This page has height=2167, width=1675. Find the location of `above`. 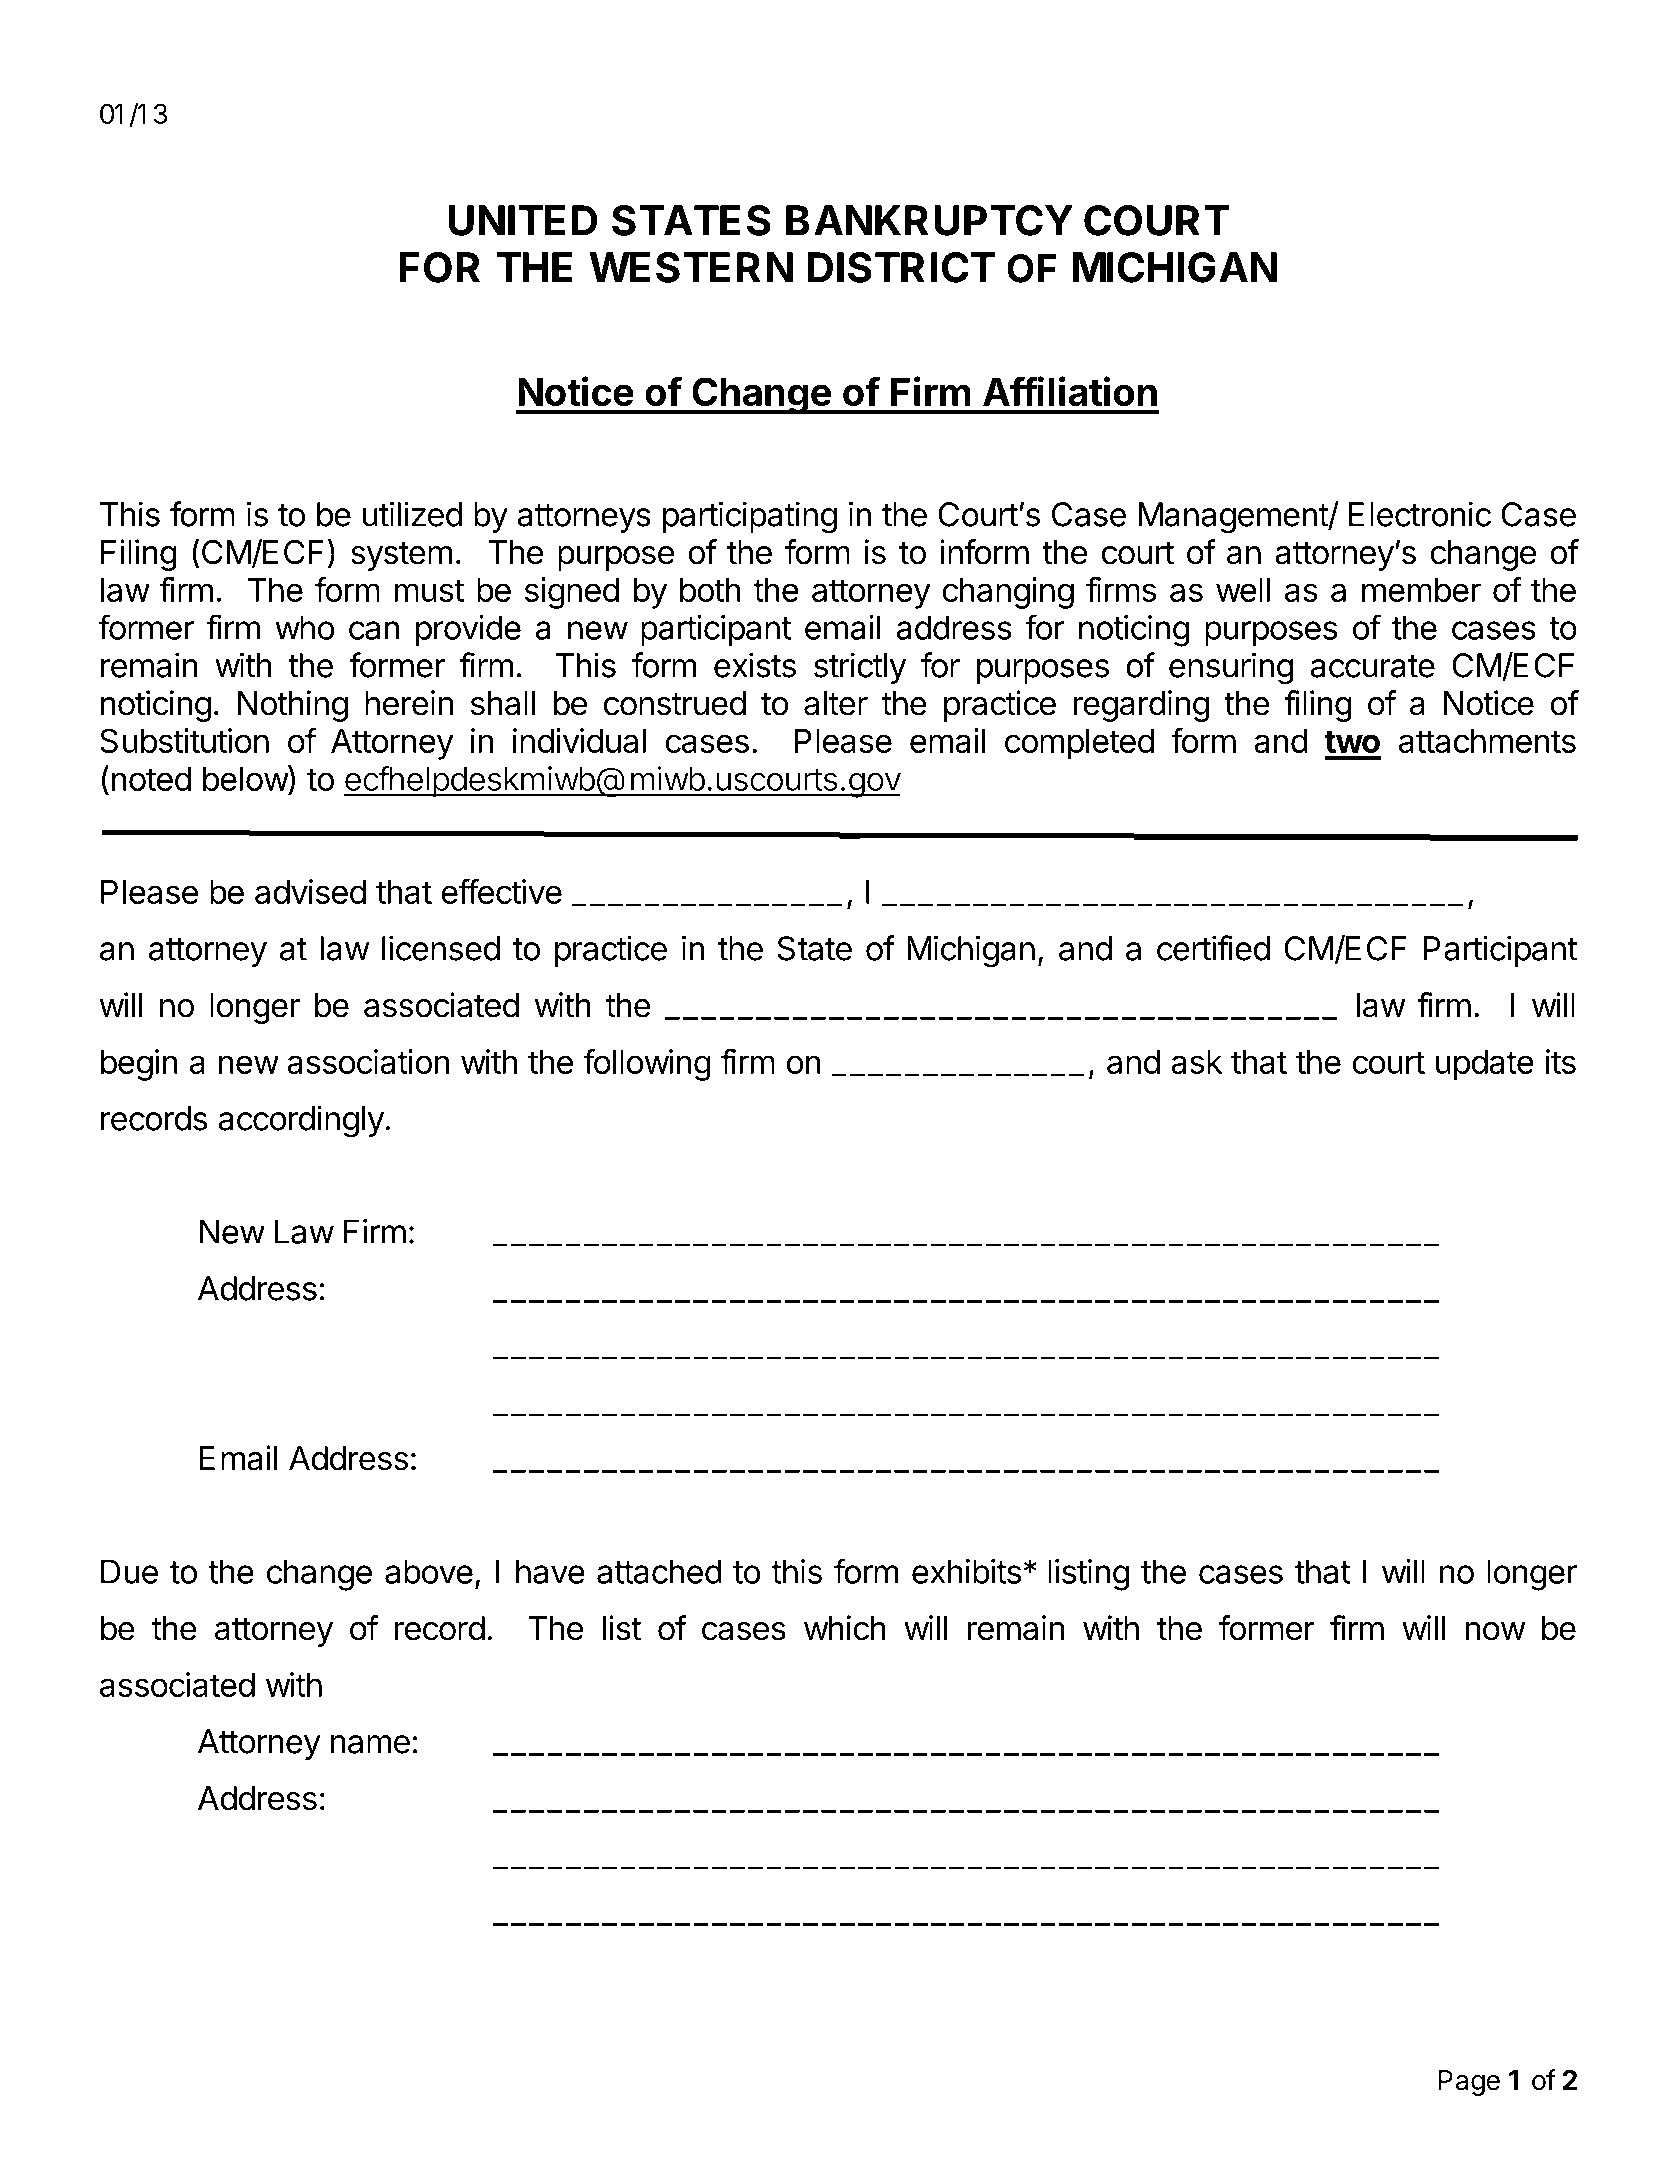

above is located at coordinates (429, 1571).
